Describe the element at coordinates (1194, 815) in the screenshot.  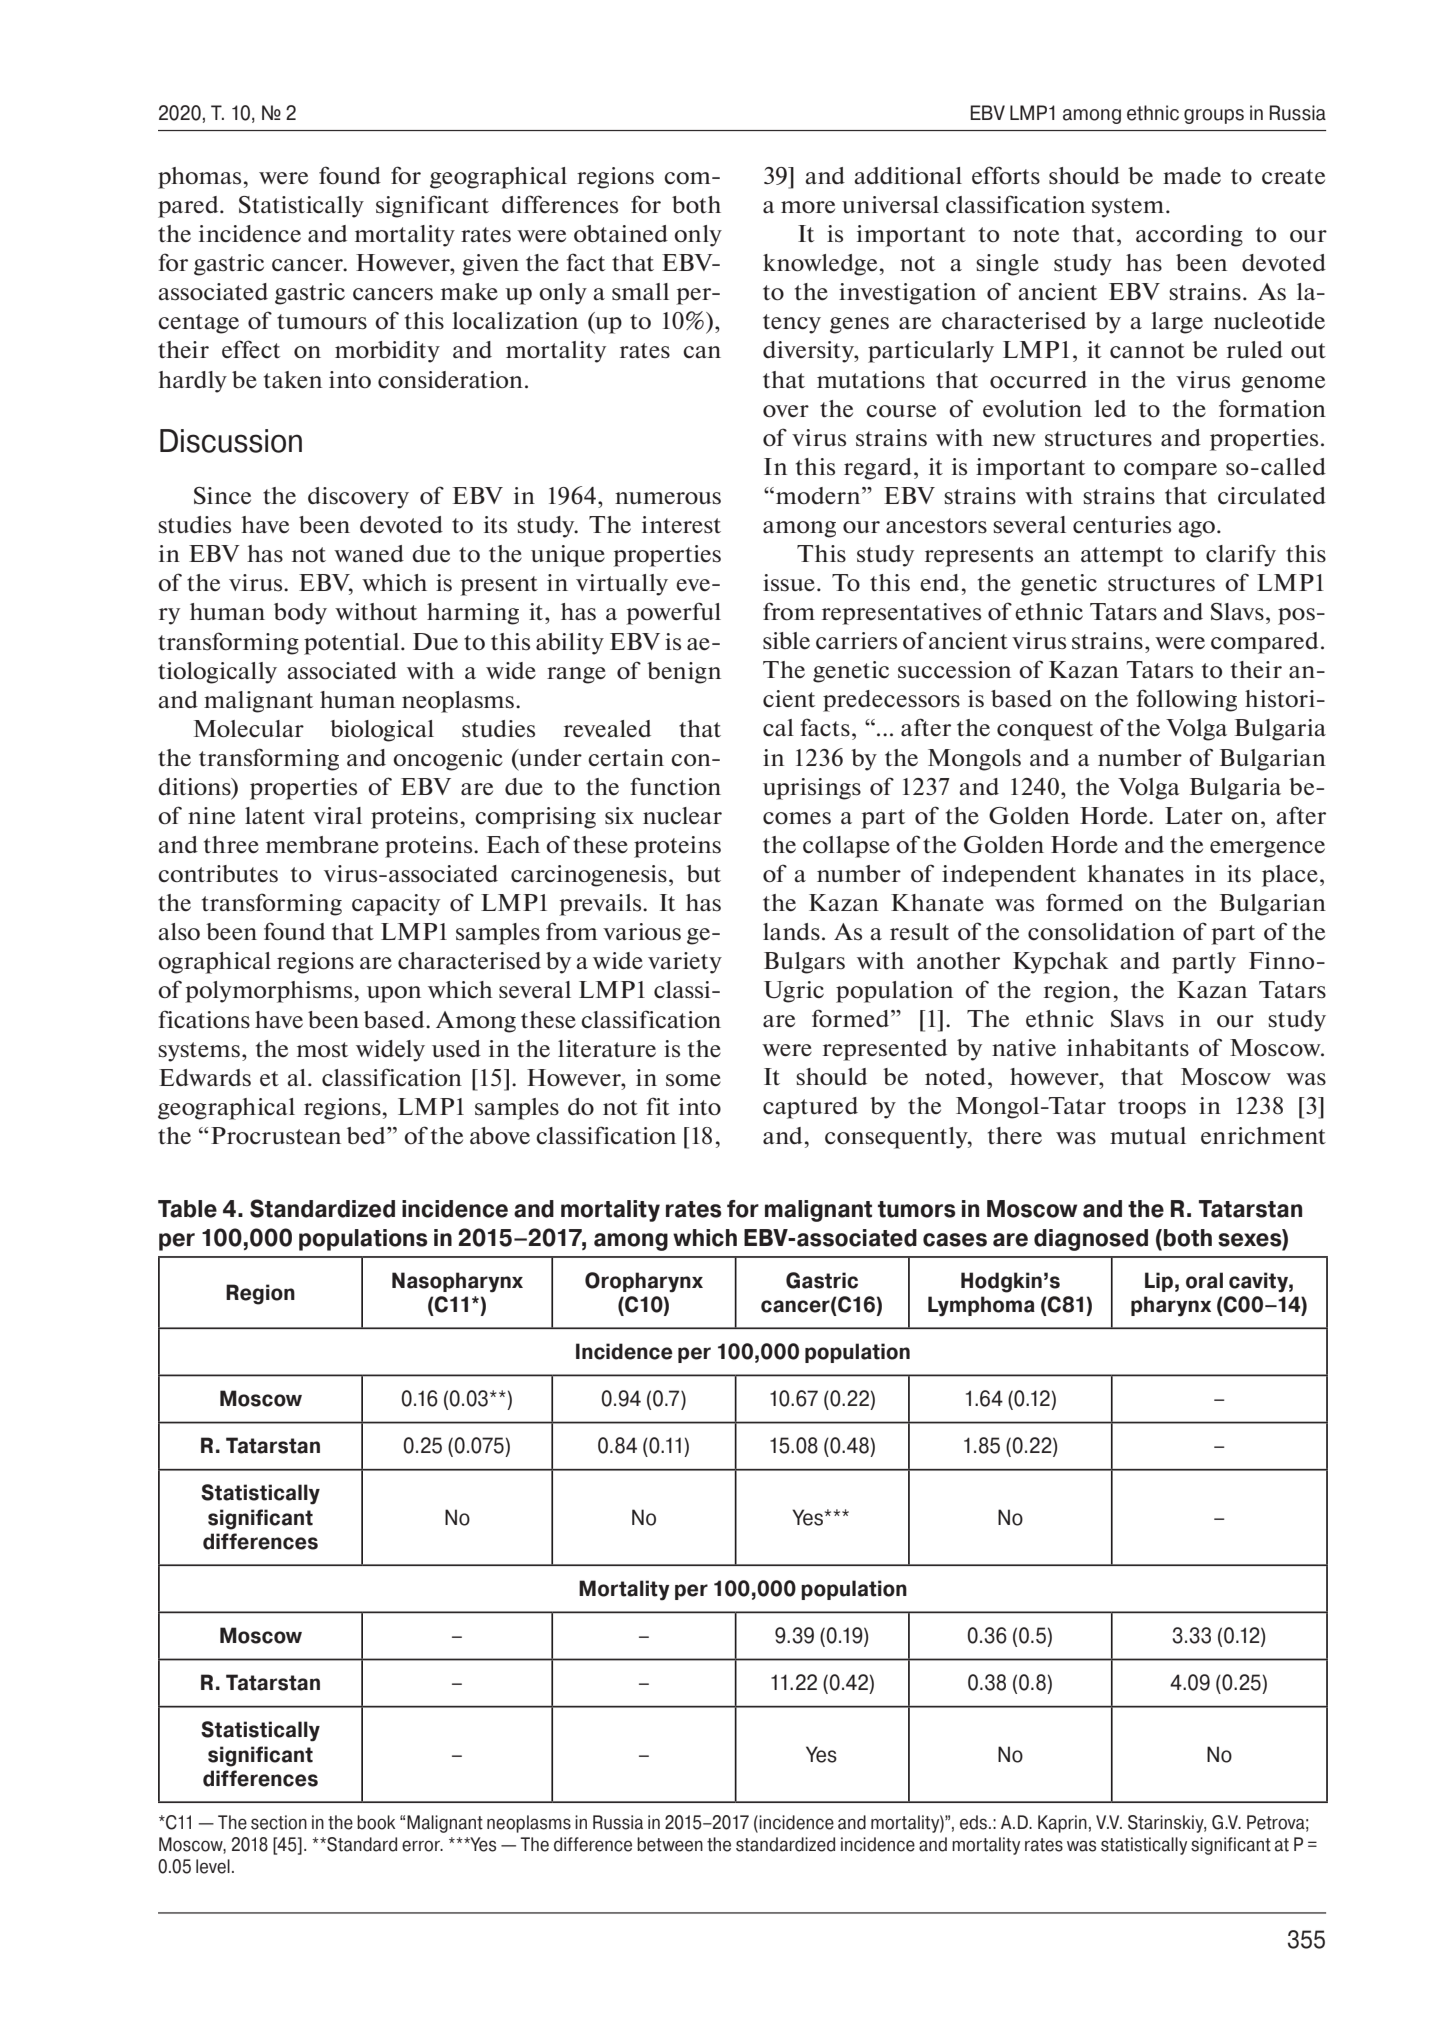
I see `Later` at that location.
